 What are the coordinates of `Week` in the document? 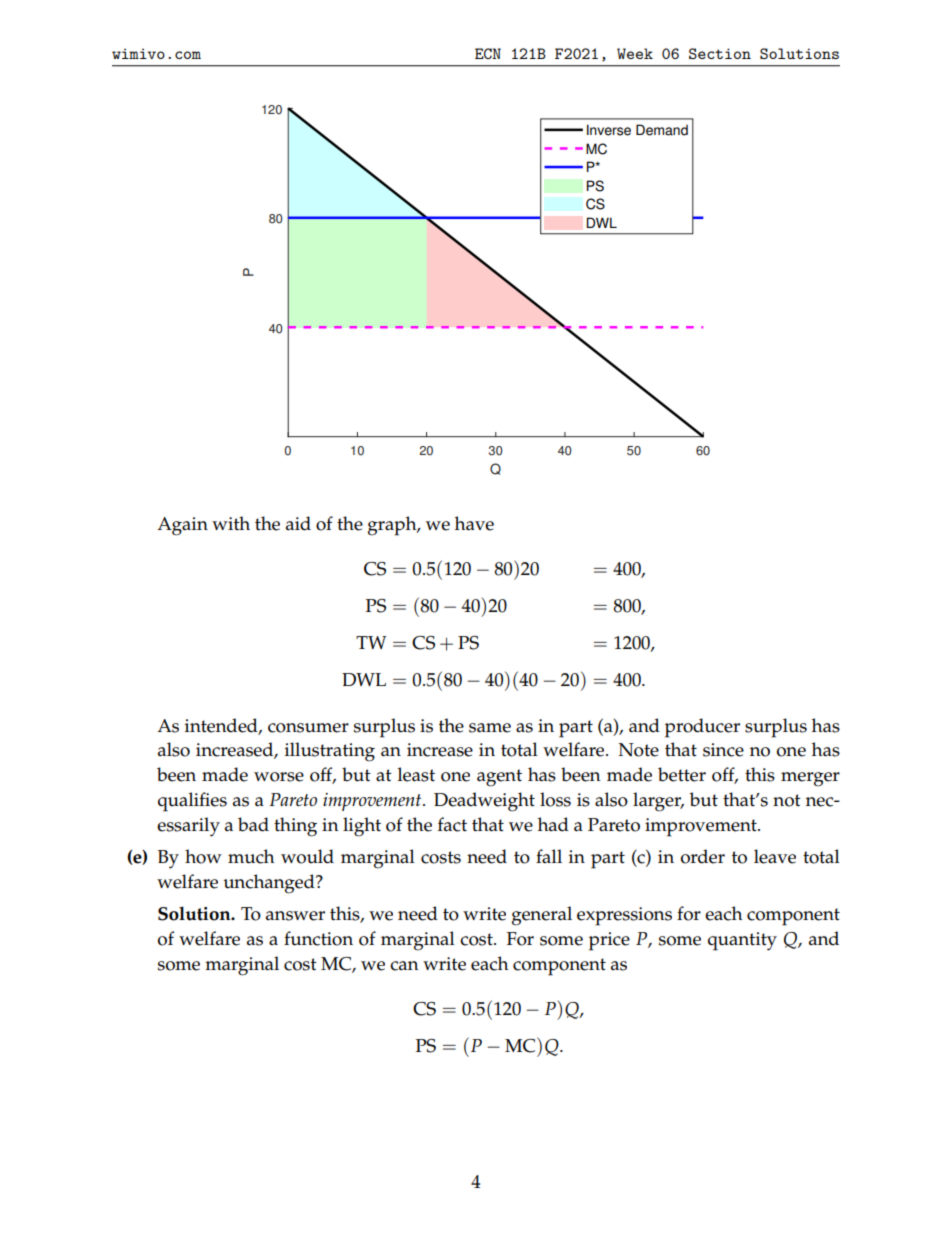 It's located at (635, 53).
